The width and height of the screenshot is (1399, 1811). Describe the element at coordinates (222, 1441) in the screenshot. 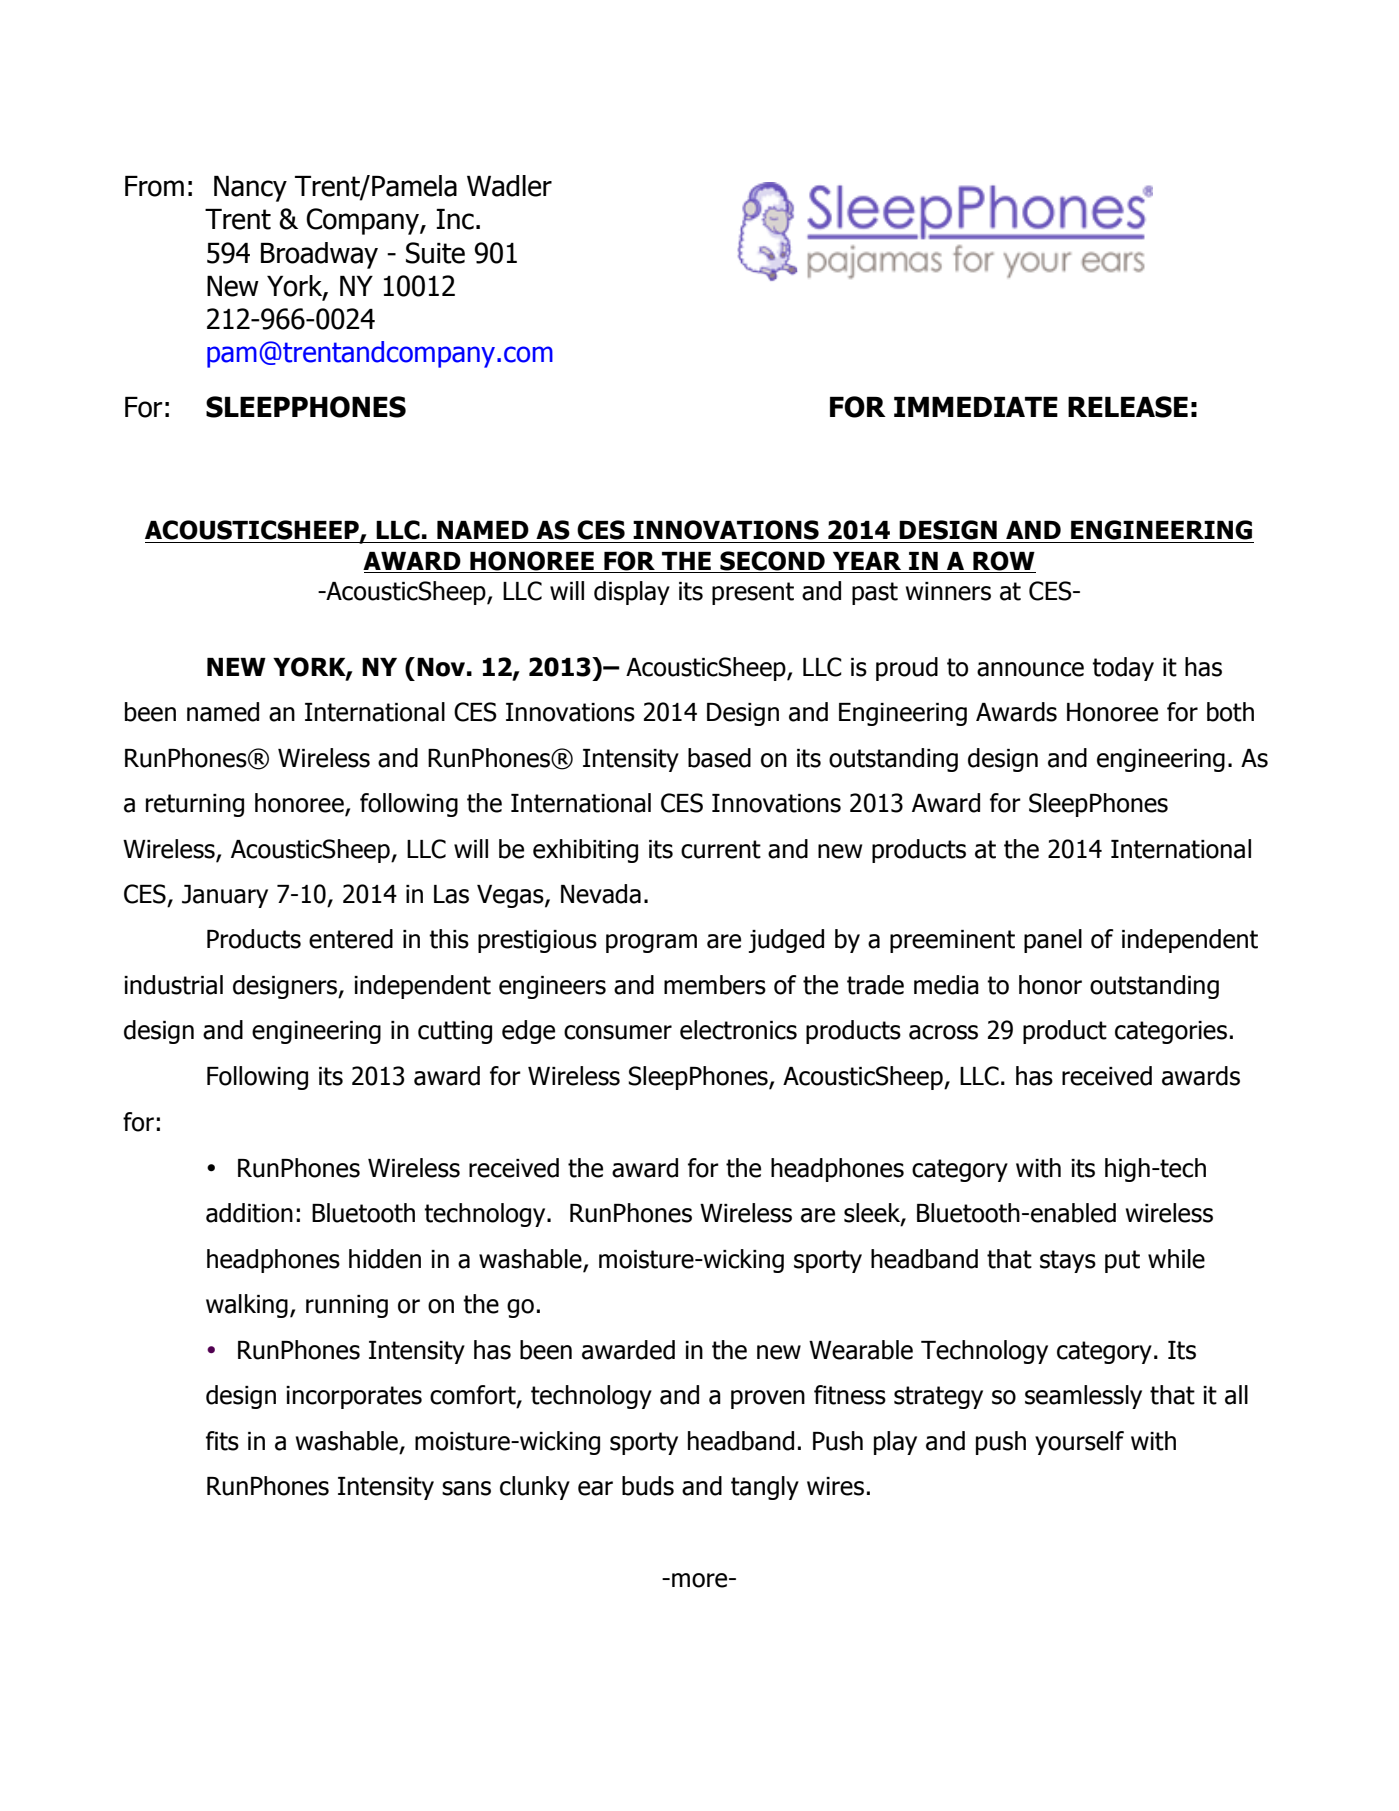

I see `fits` at that location.
